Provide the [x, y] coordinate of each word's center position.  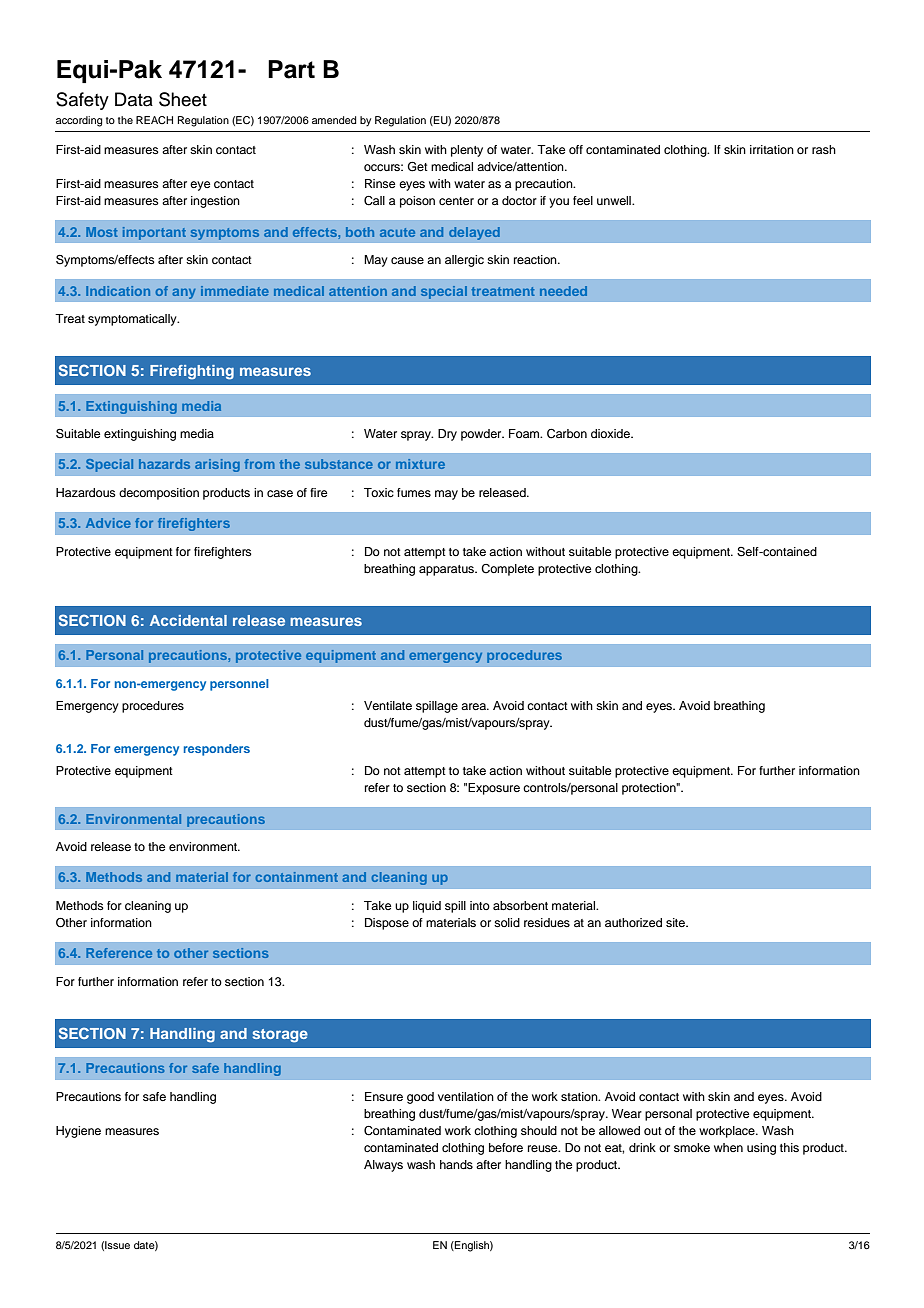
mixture [420, 464]
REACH [154, 120]
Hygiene [78, 1132]
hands [456, 1164]
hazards [164, 464]
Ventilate [388, 705]
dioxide [611, 433]
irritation [772, 149]
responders [217, 750]
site [676, 922]
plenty [467, 151]
